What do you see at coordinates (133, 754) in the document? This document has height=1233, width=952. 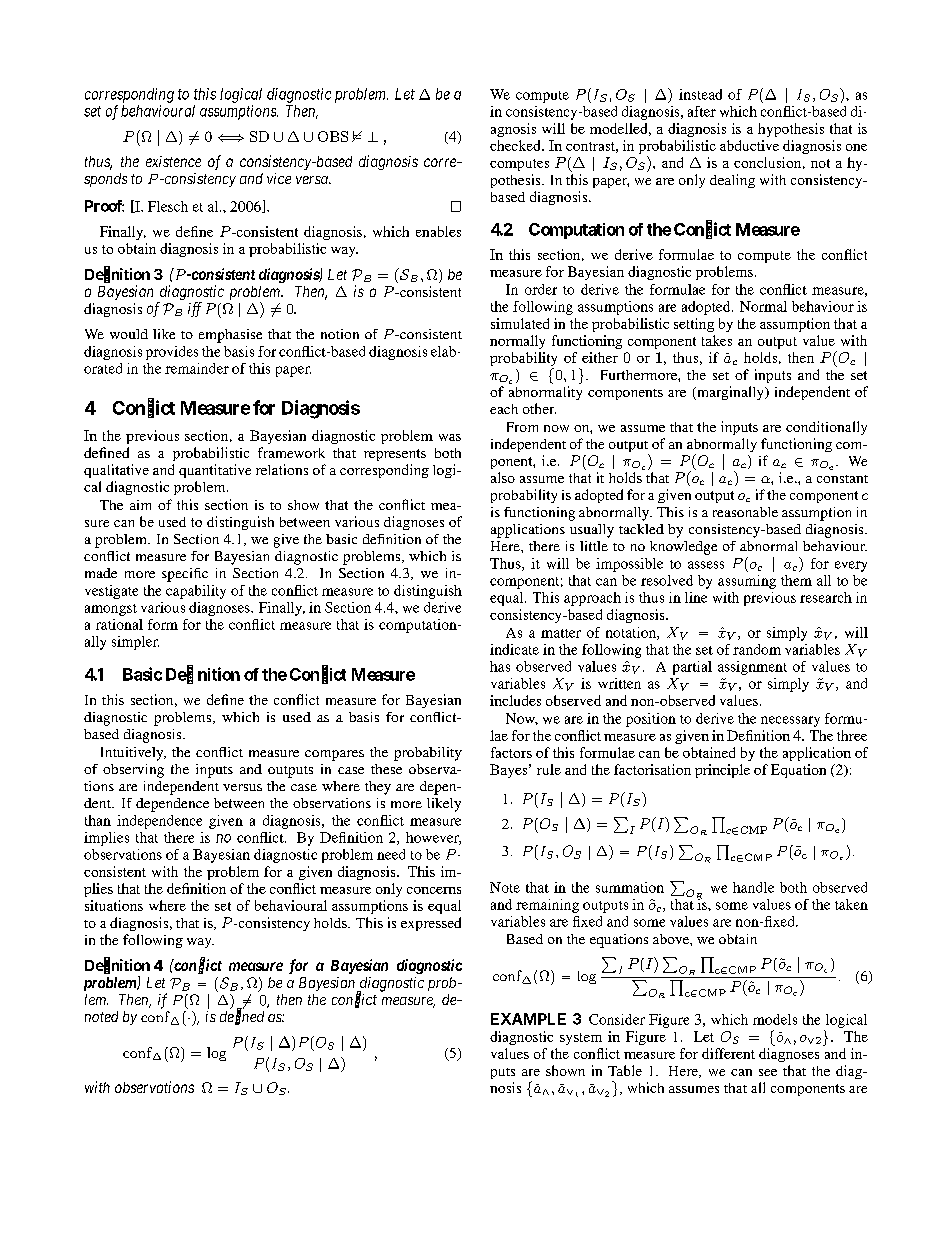 I see `Intuitively` at bounding box center [133, 754].
